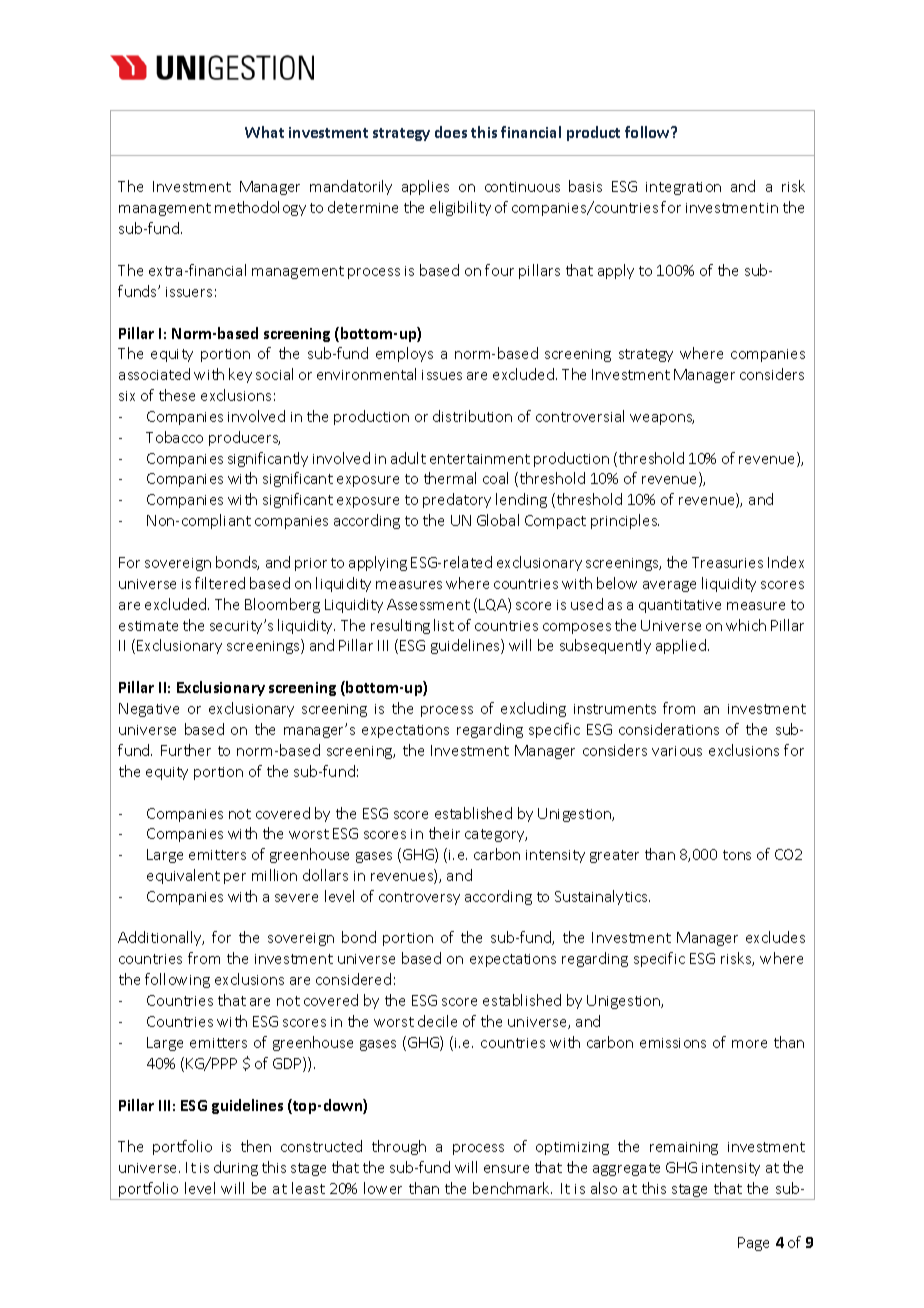 The width and height of the screenshot is (924, 1308). What do you see at coordinates (264, 132) in the screenshot?
I see `What` at bounding box center [264, 132].
